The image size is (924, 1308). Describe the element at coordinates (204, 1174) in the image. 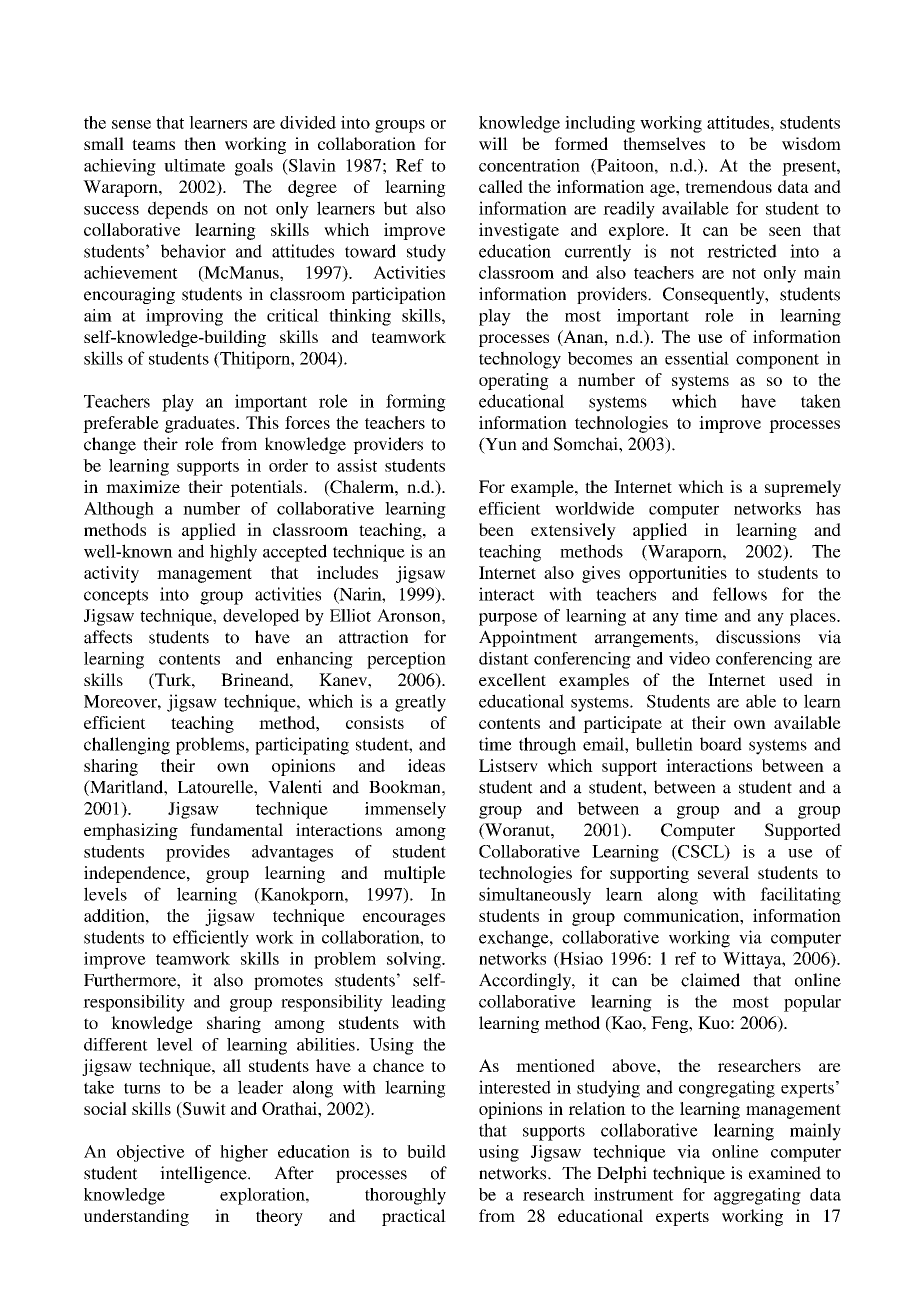

I see `intelligence` at that location.
